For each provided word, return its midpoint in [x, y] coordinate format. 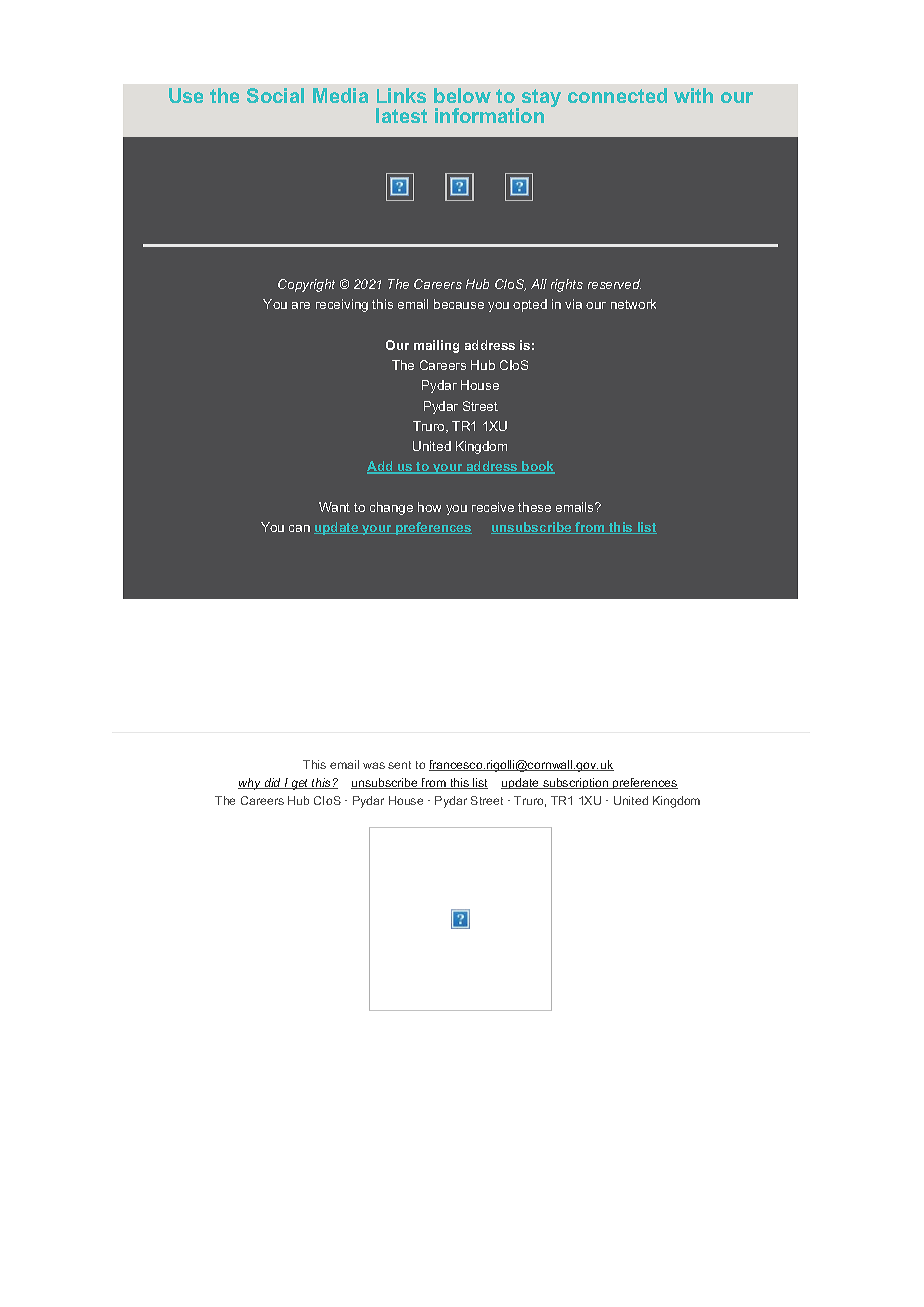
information [489, 115]
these [534, 507]
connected [617, 95]
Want [334, 507]
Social [275, 95]
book [537, 467]
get [300, 784]
